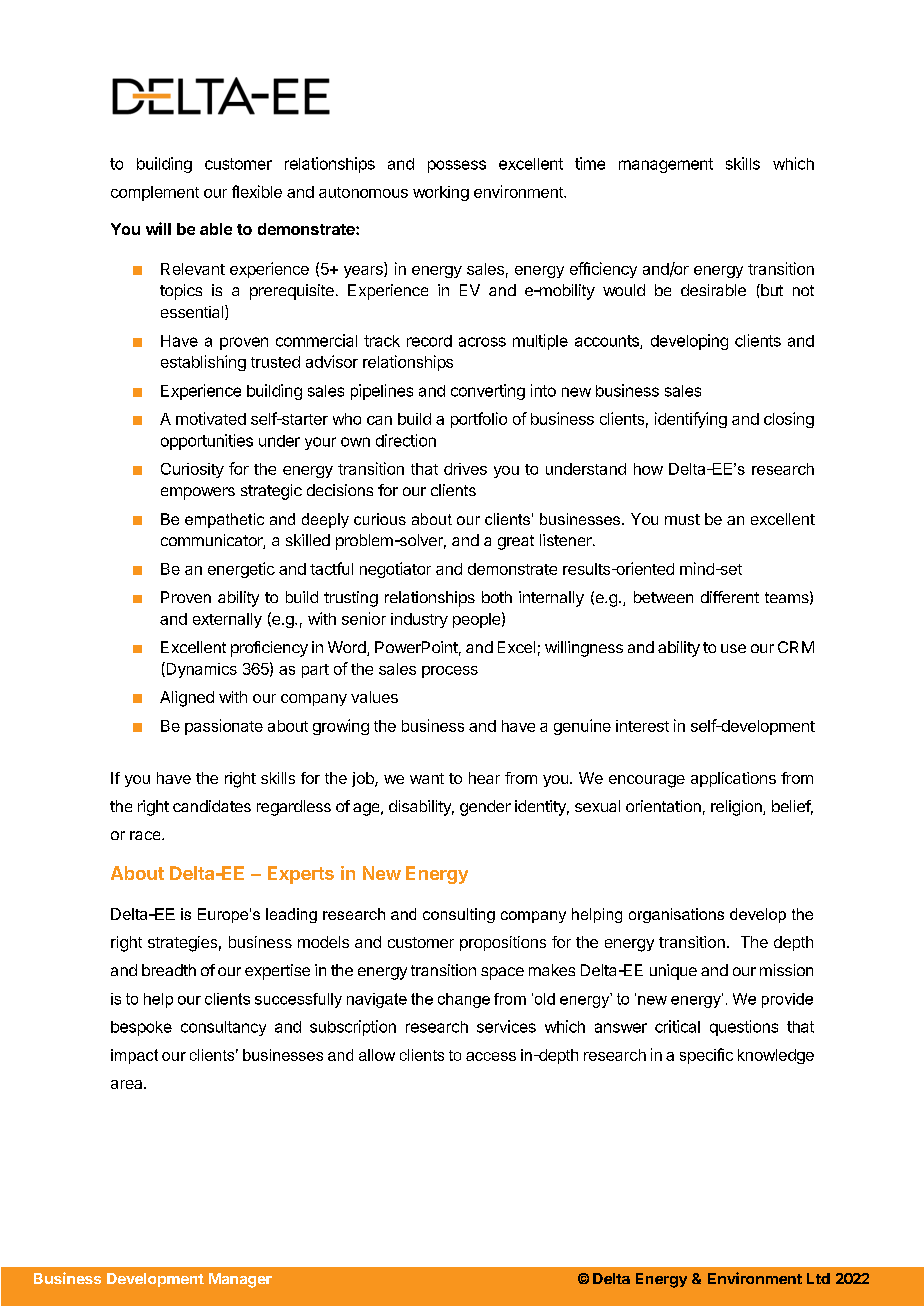 Image resolution: width=924 pixels, height=1308 pixels. What do you see at coordinates (491, 1056) in the image?
I see `access` at bounding box center [491, 1056].
